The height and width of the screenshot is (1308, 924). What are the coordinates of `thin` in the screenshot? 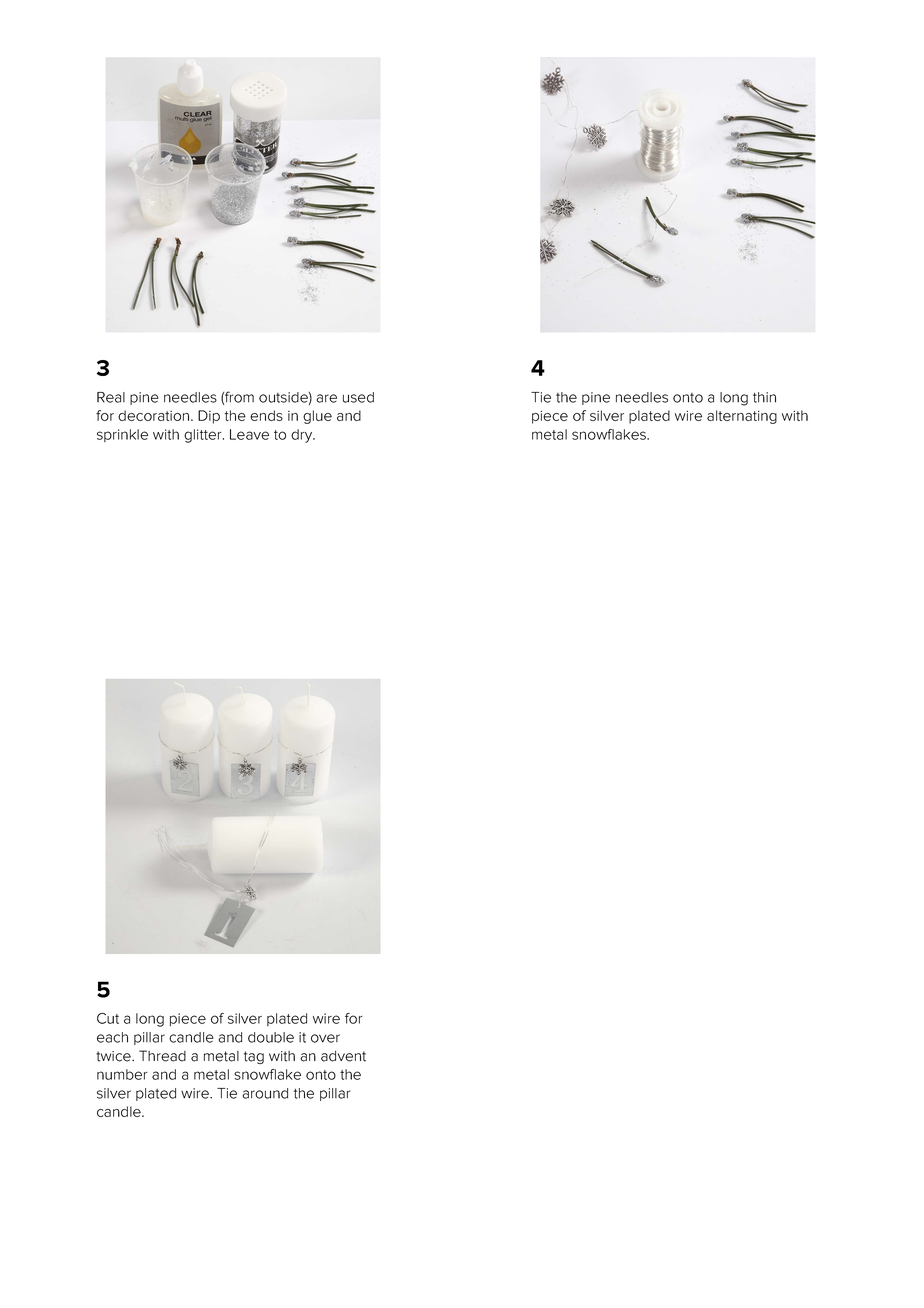 It's located at (764, 397).
